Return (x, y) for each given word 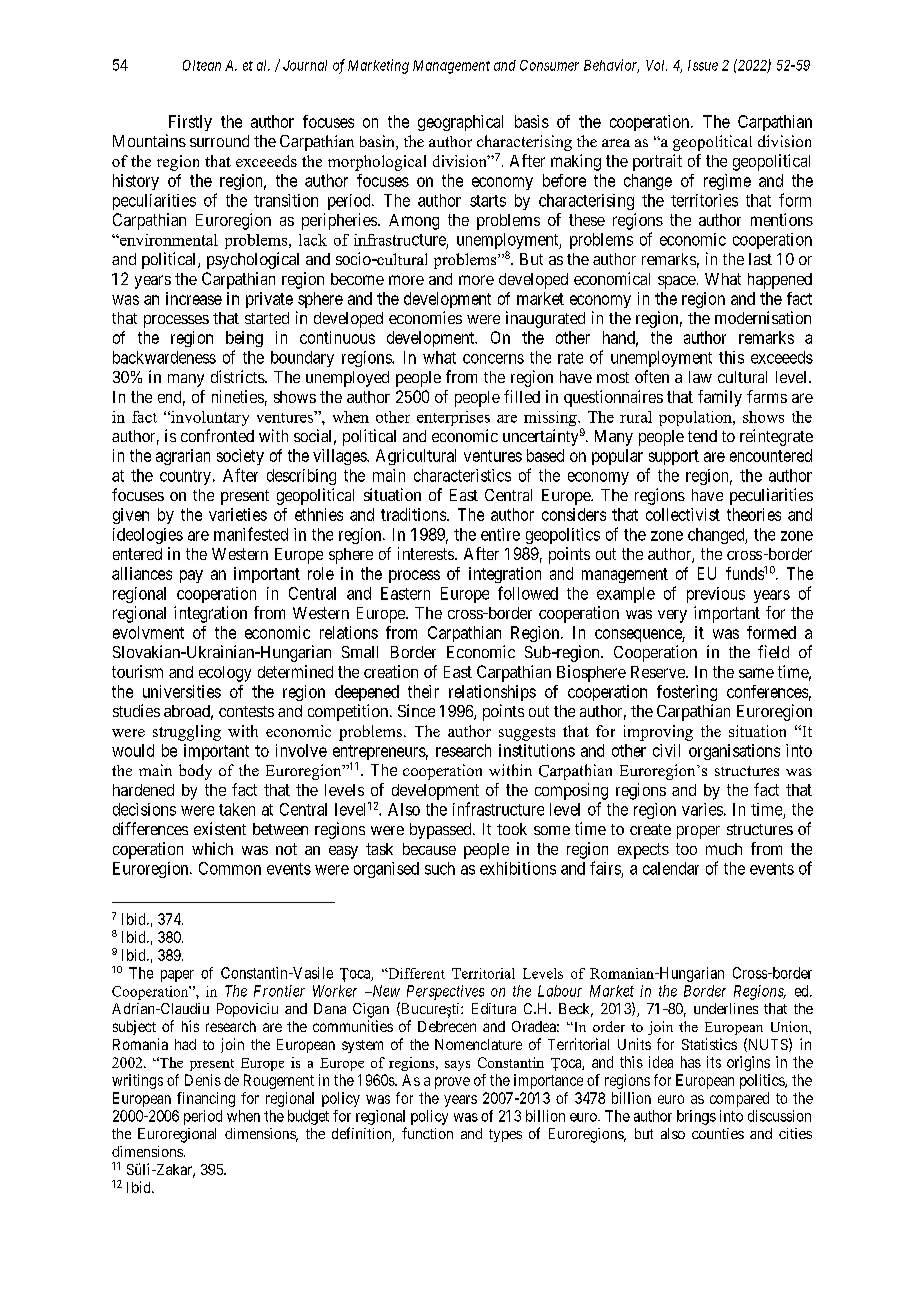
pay (191, 576)
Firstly (190, 123)
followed (528, 593)
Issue (703, 65)
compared (739, 1099)
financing (206, 1099)
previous (716, 595)
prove (452, 1083)
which (212, 848)
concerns (493, 359)
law (700, 377)
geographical (460, 123)
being (244, 339)
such (440, 868)
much (724, 849)
